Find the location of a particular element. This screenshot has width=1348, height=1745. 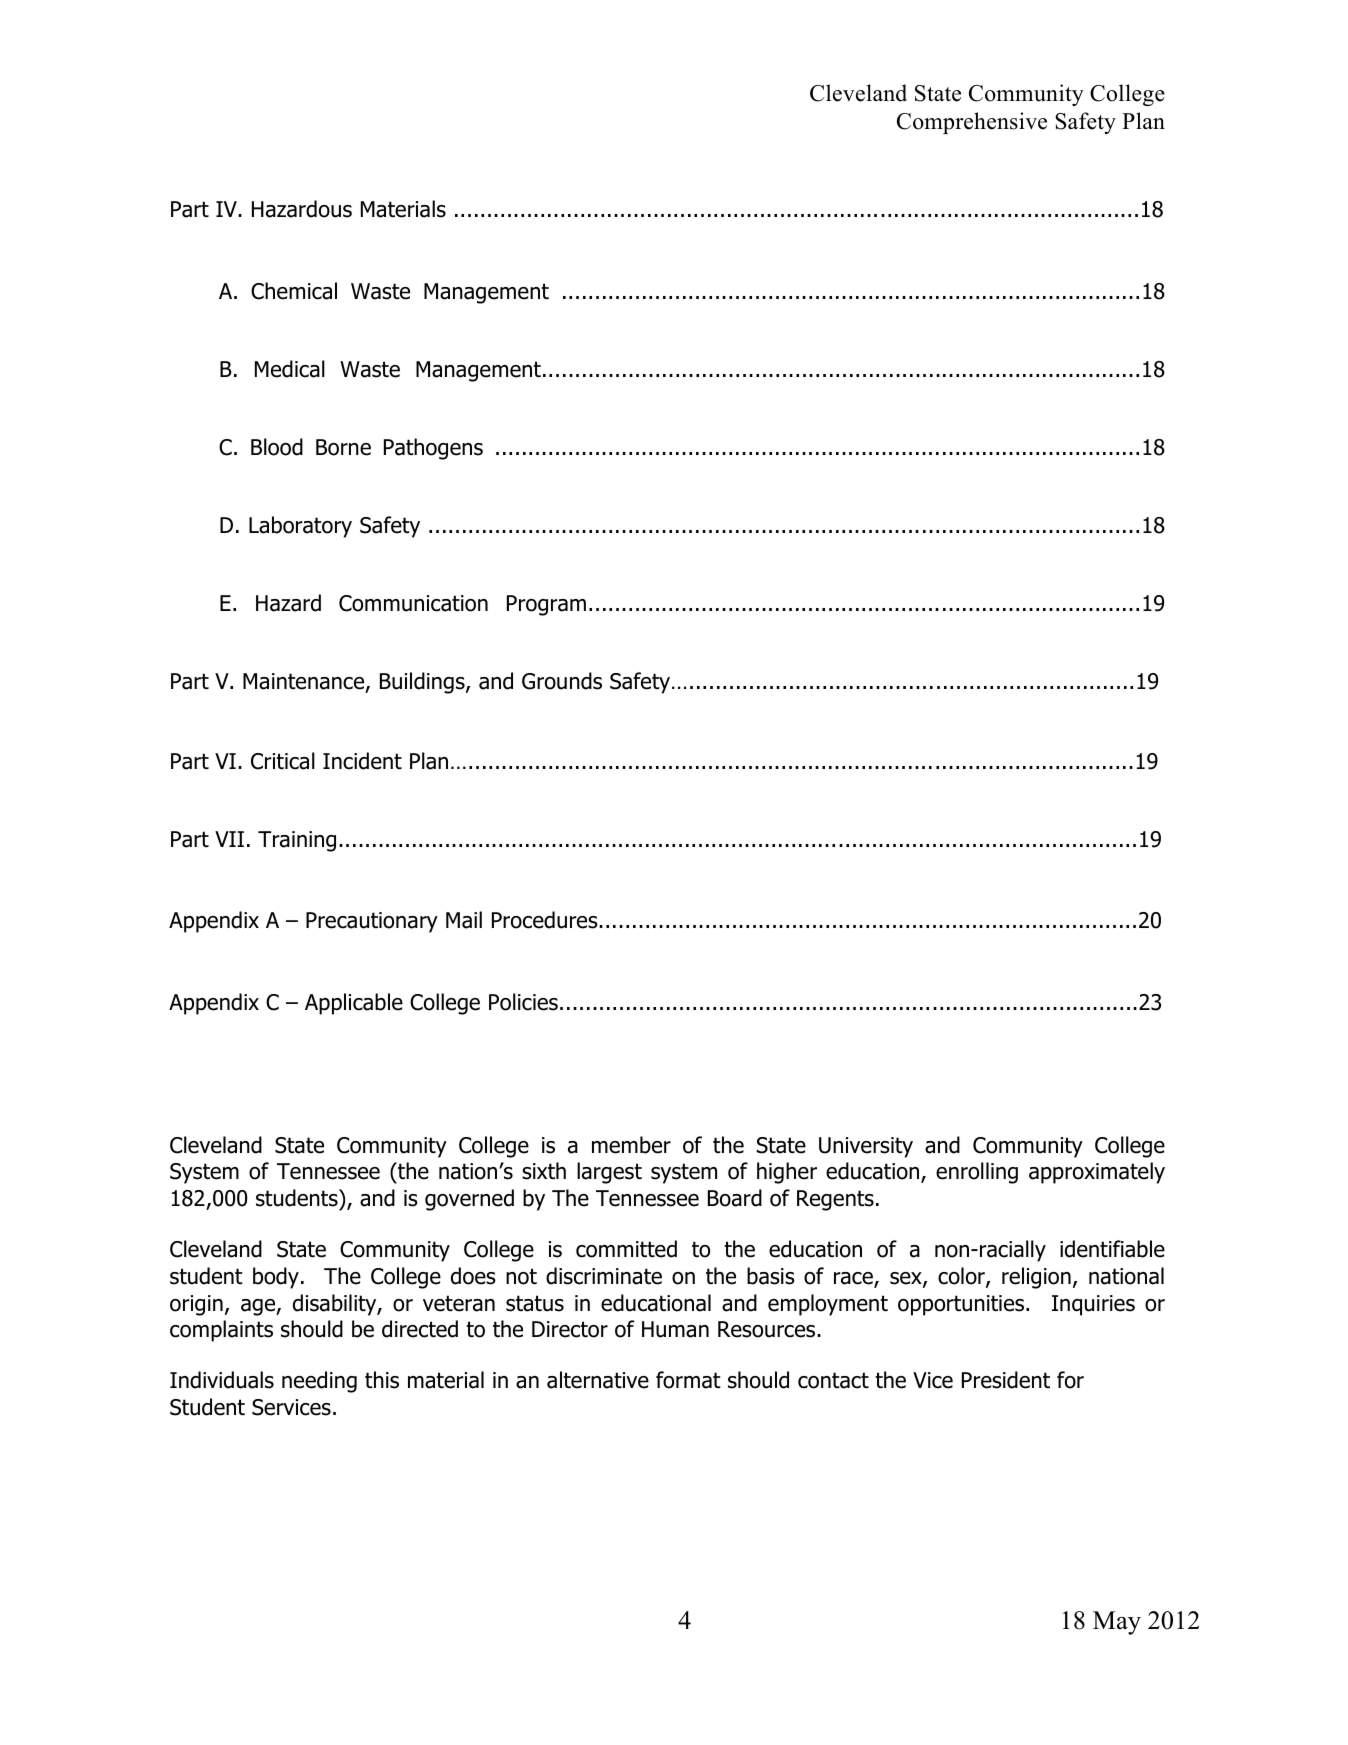

needing is located at coordinates (319, 1382).
